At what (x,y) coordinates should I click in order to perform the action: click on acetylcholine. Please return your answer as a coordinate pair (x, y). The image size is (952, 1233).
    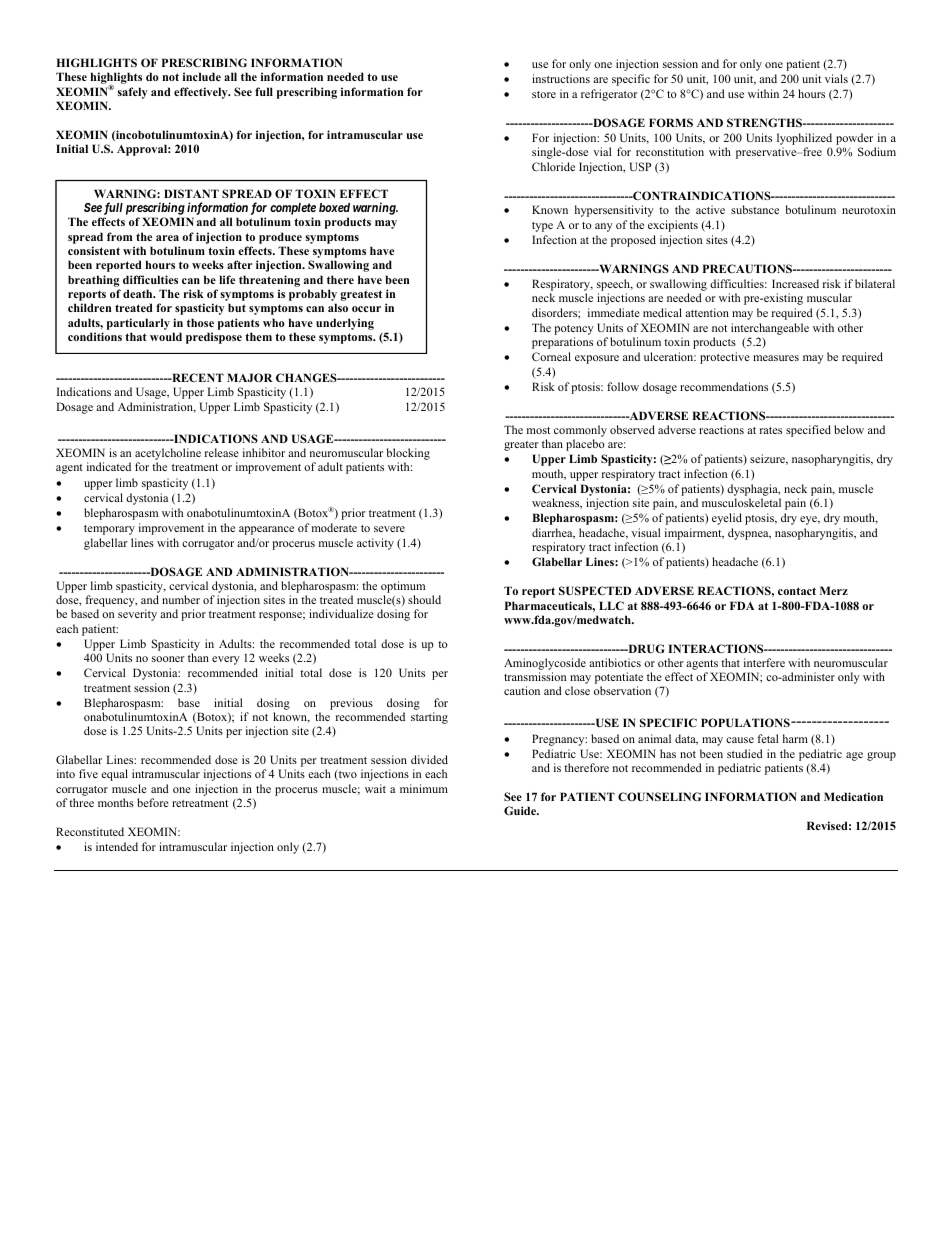
    Looking at the image, I should click on (168, 455).
